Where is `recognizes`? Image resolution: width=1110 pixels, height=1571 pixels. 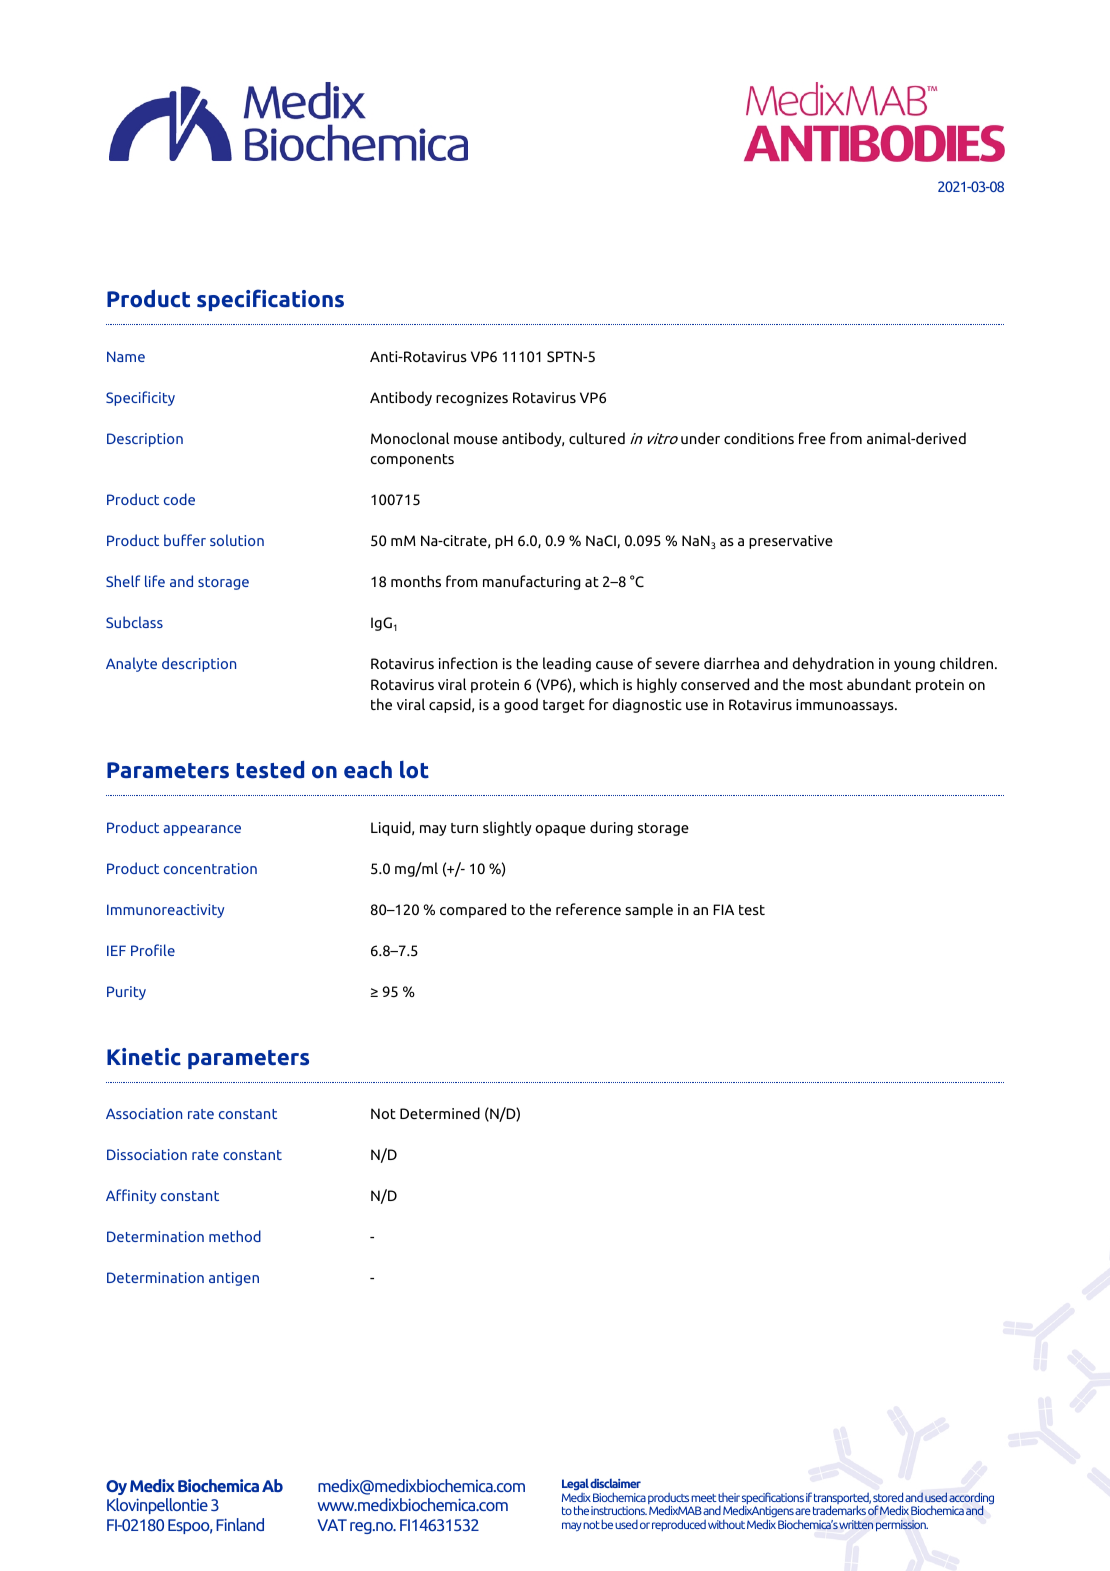 recognizes is located at coordinates (472, 399).
